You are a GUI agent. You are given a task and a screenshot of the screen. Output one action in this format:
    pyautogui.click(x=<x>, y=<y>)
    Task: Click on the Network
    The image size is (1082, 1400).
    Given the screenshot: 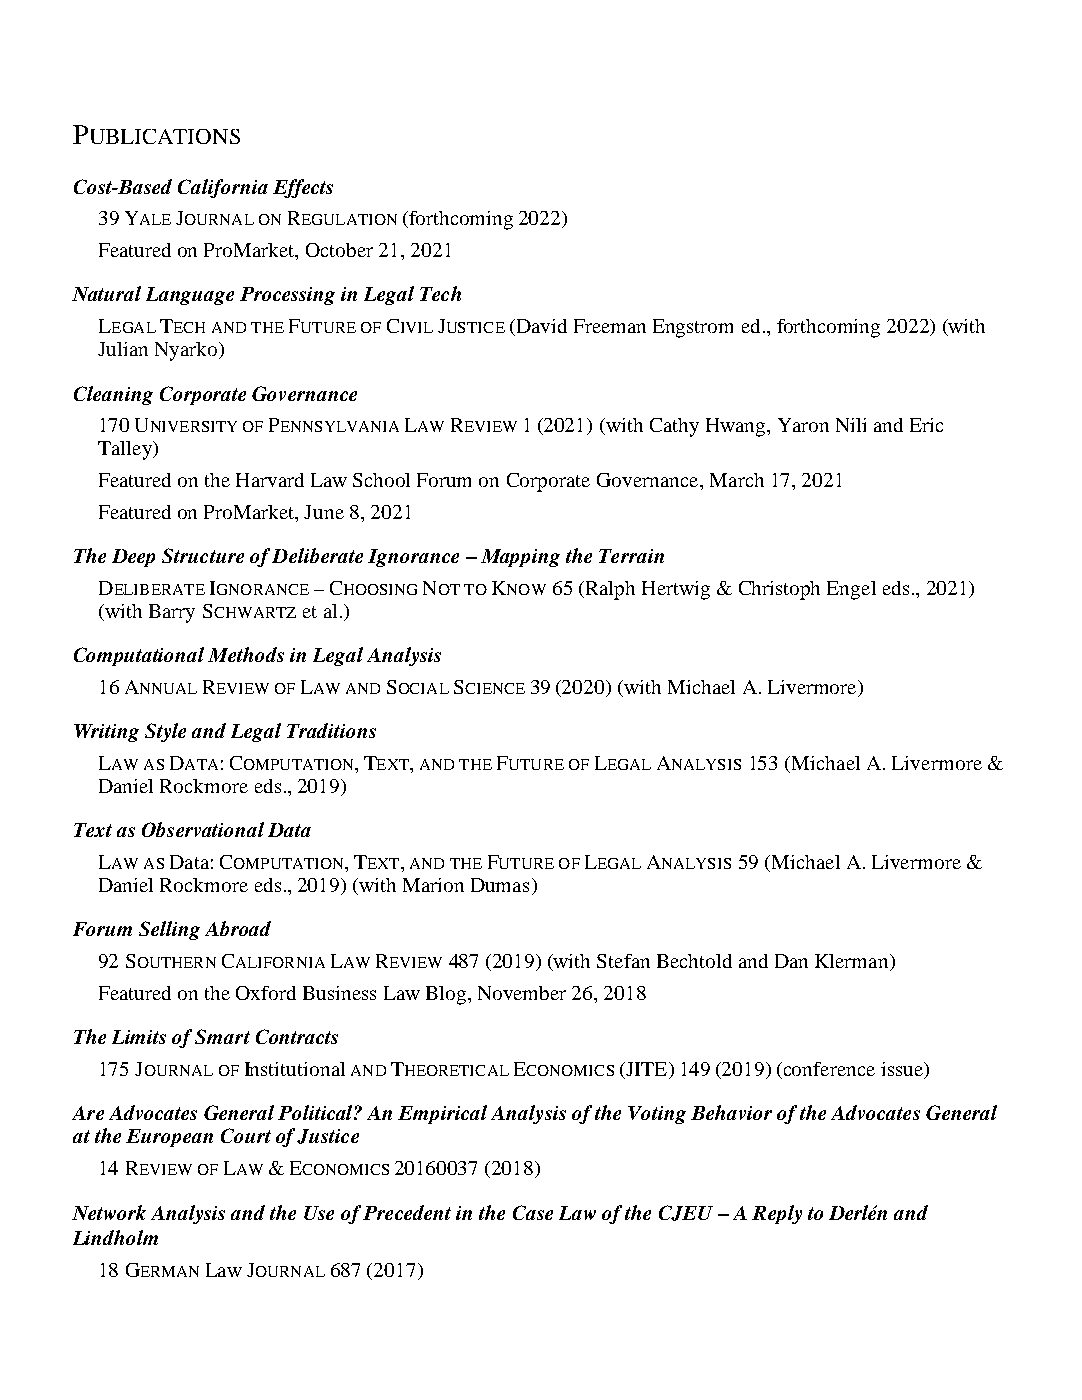 What is the action you would take?
    pyautogui.click(x=109, y=1212)
